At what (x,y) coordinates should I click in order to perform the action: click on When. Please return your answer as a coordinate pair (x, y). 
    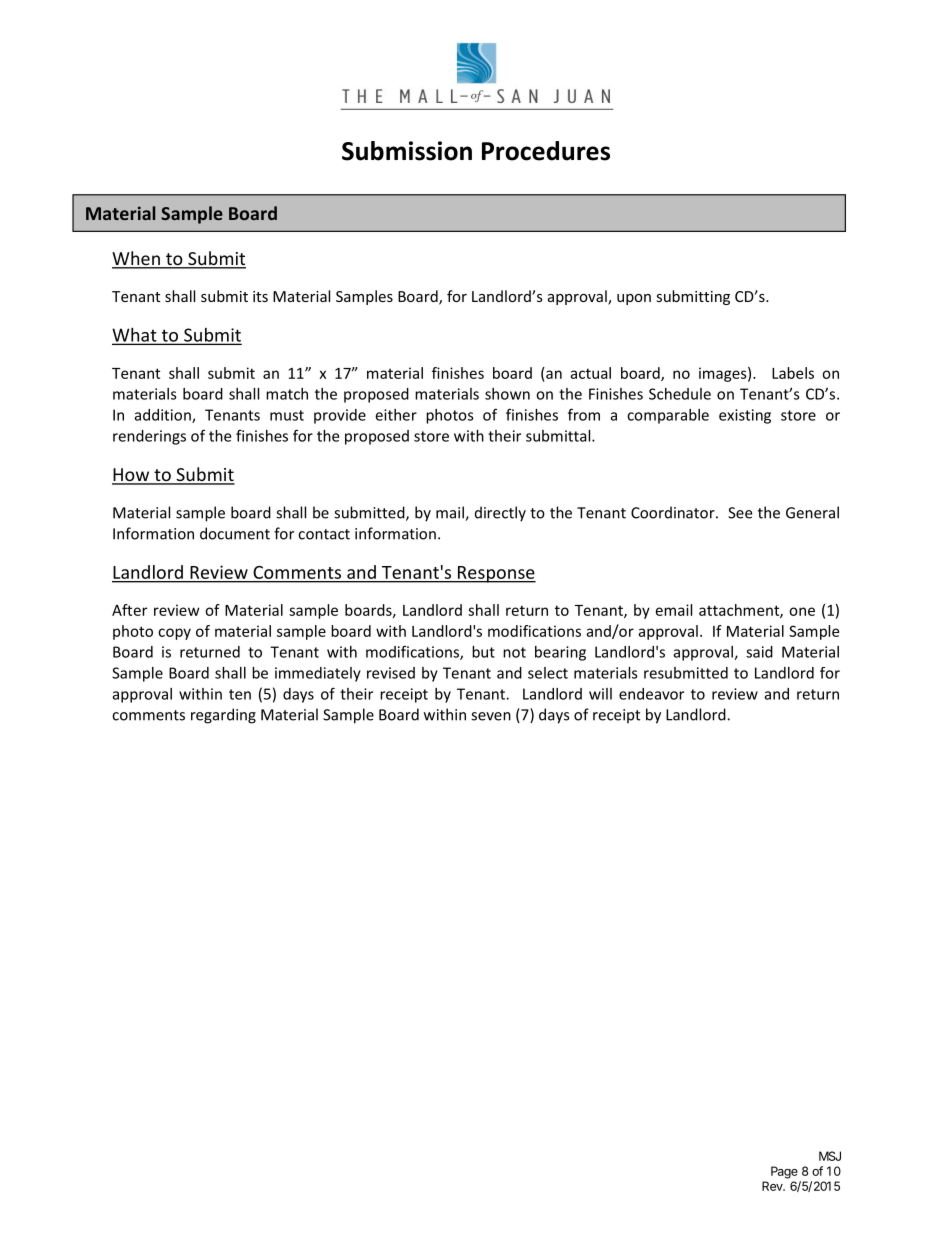
    Looking at the image, I should click on (137, 259).
